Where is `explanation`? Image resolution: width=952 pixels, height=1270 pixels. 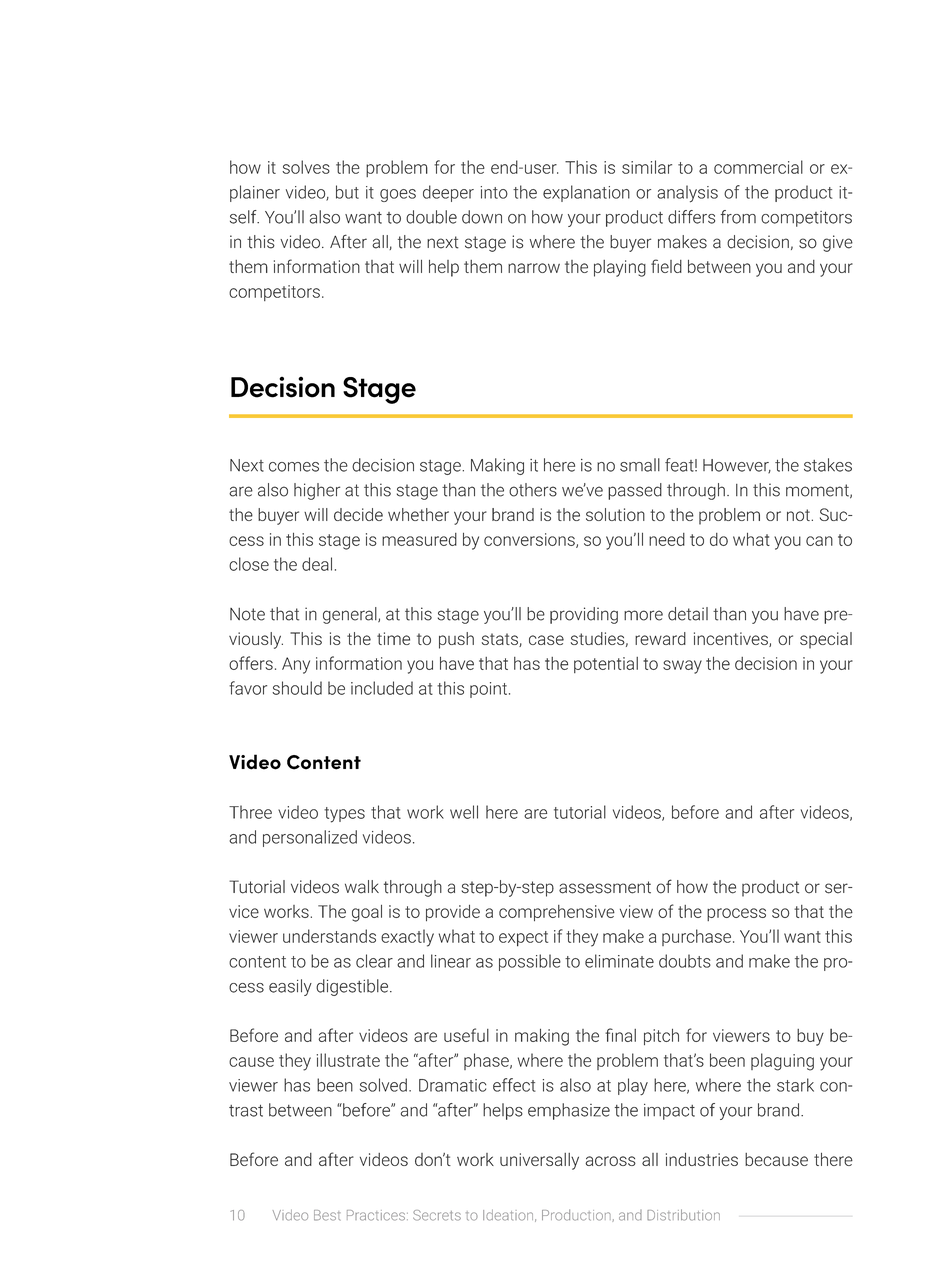 explanation is located at coordinates (586, 193).
